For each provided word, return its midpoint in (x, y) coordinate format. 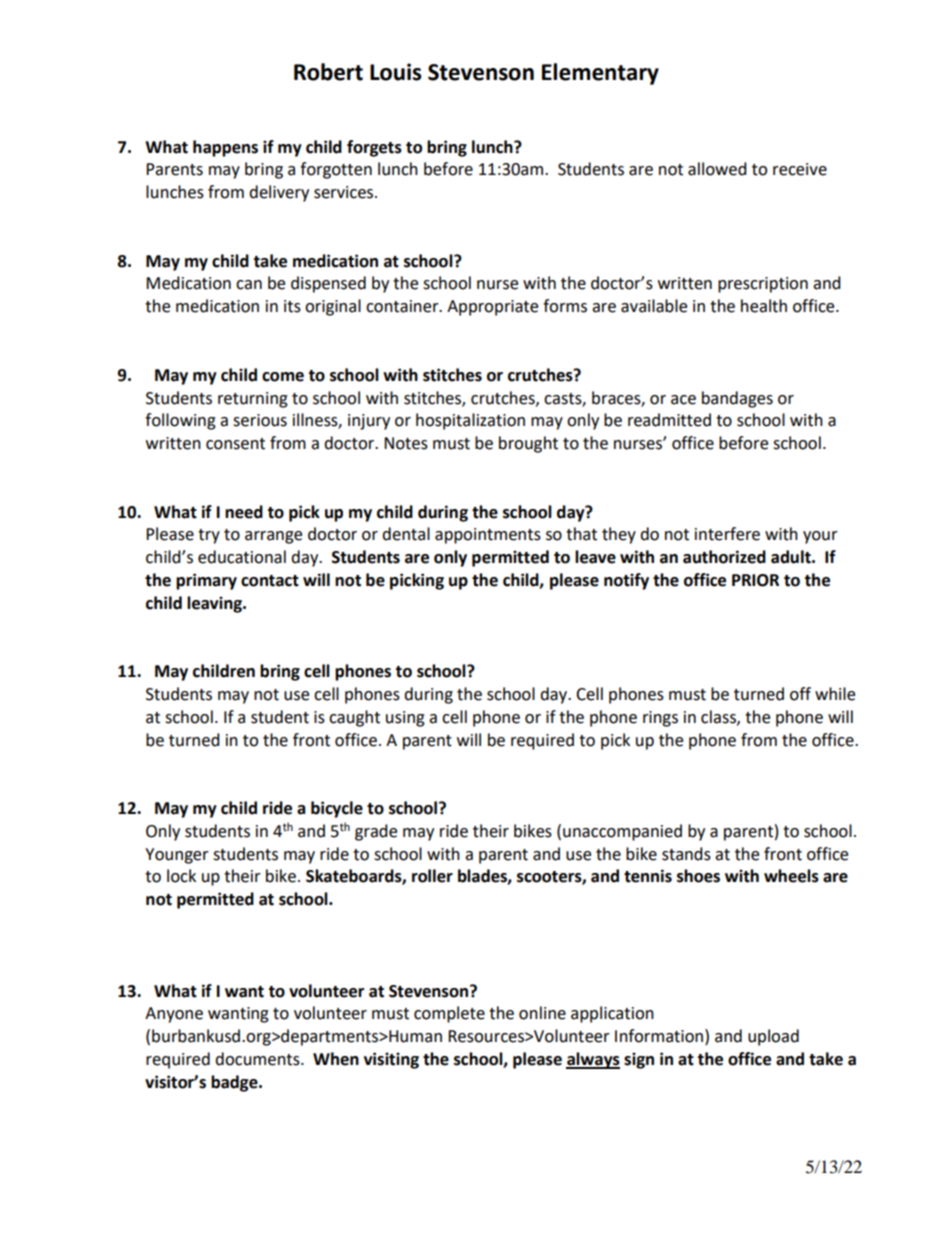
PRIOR (755, 580)
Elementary (600, 74)
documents (258, 1059)
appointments (488, 536)
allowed (717, 169)
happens (225, 148)
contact (270, 581)
